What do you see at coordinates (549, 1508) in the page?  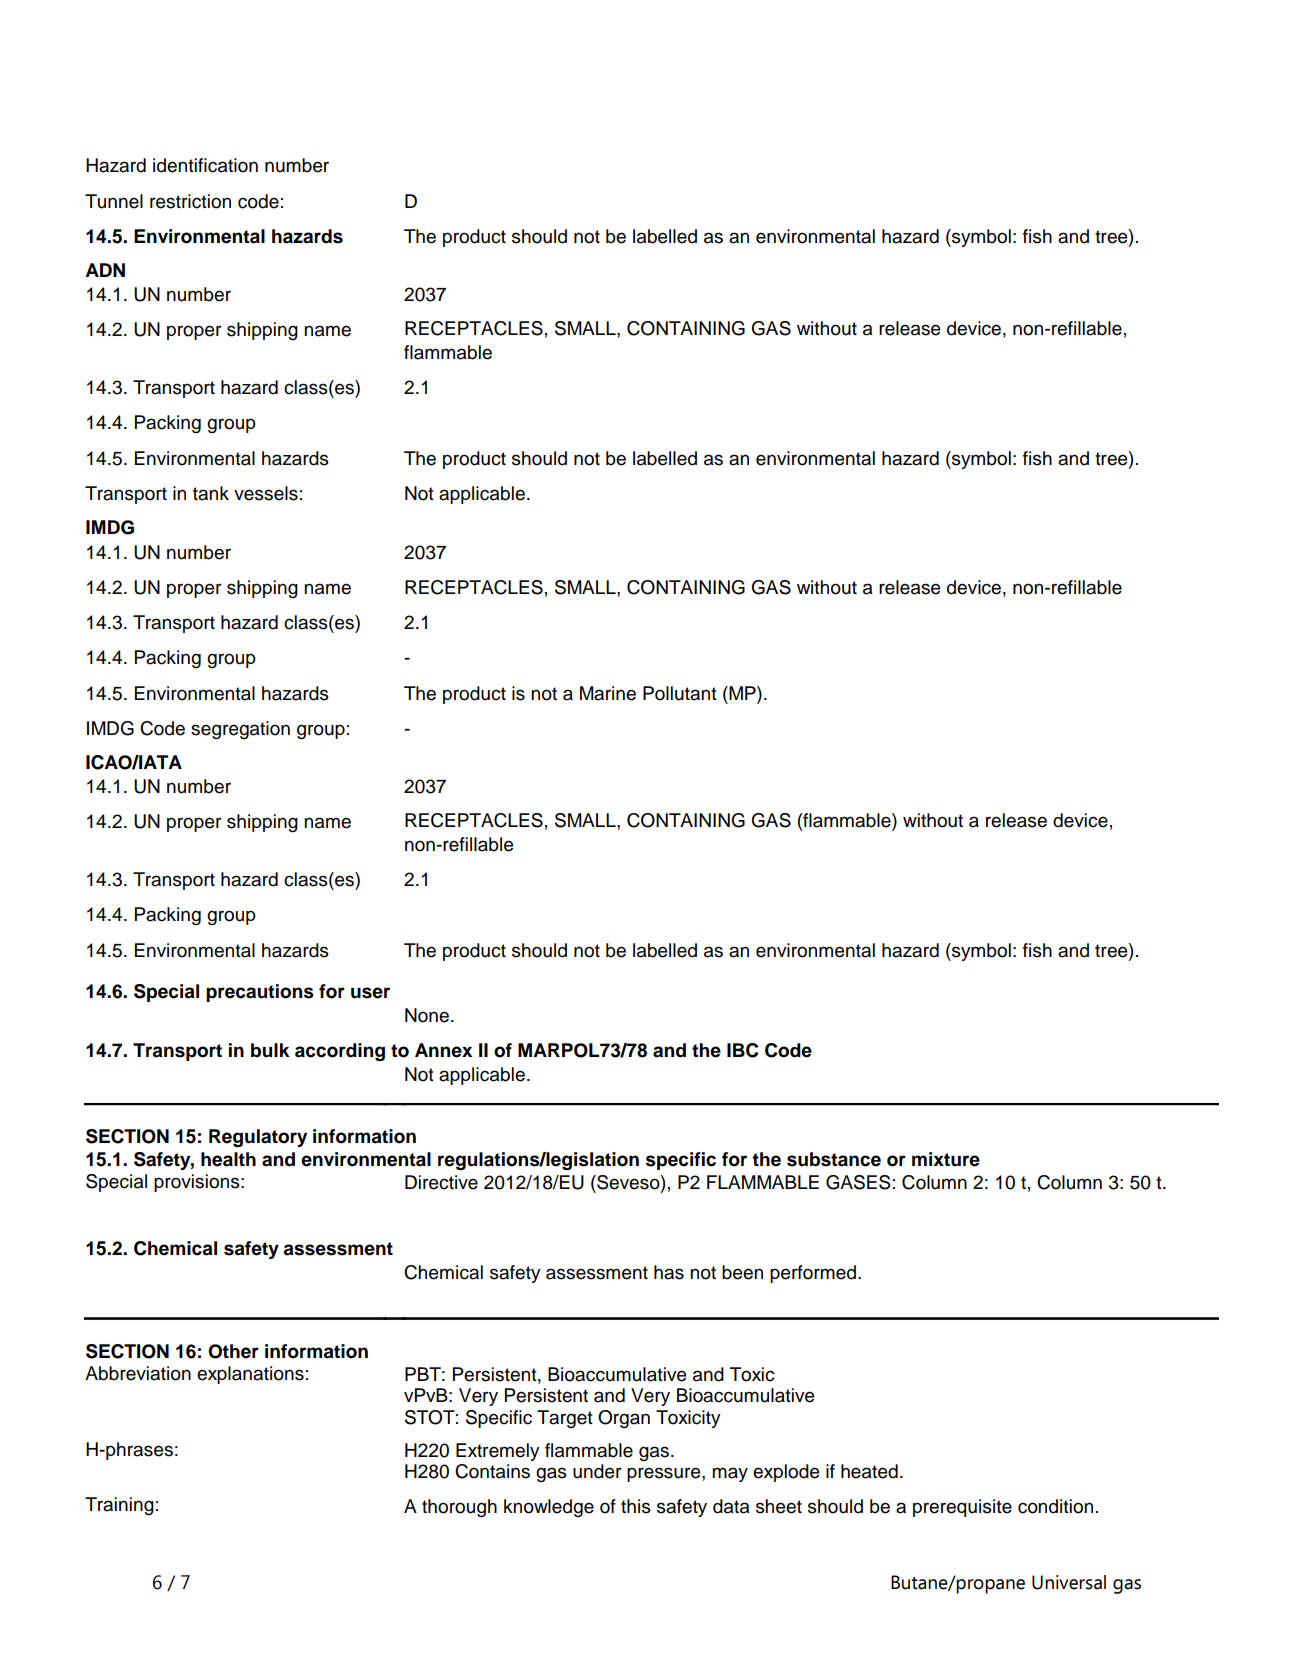 I see `knowledge` at bounding box center [549, 1508].
